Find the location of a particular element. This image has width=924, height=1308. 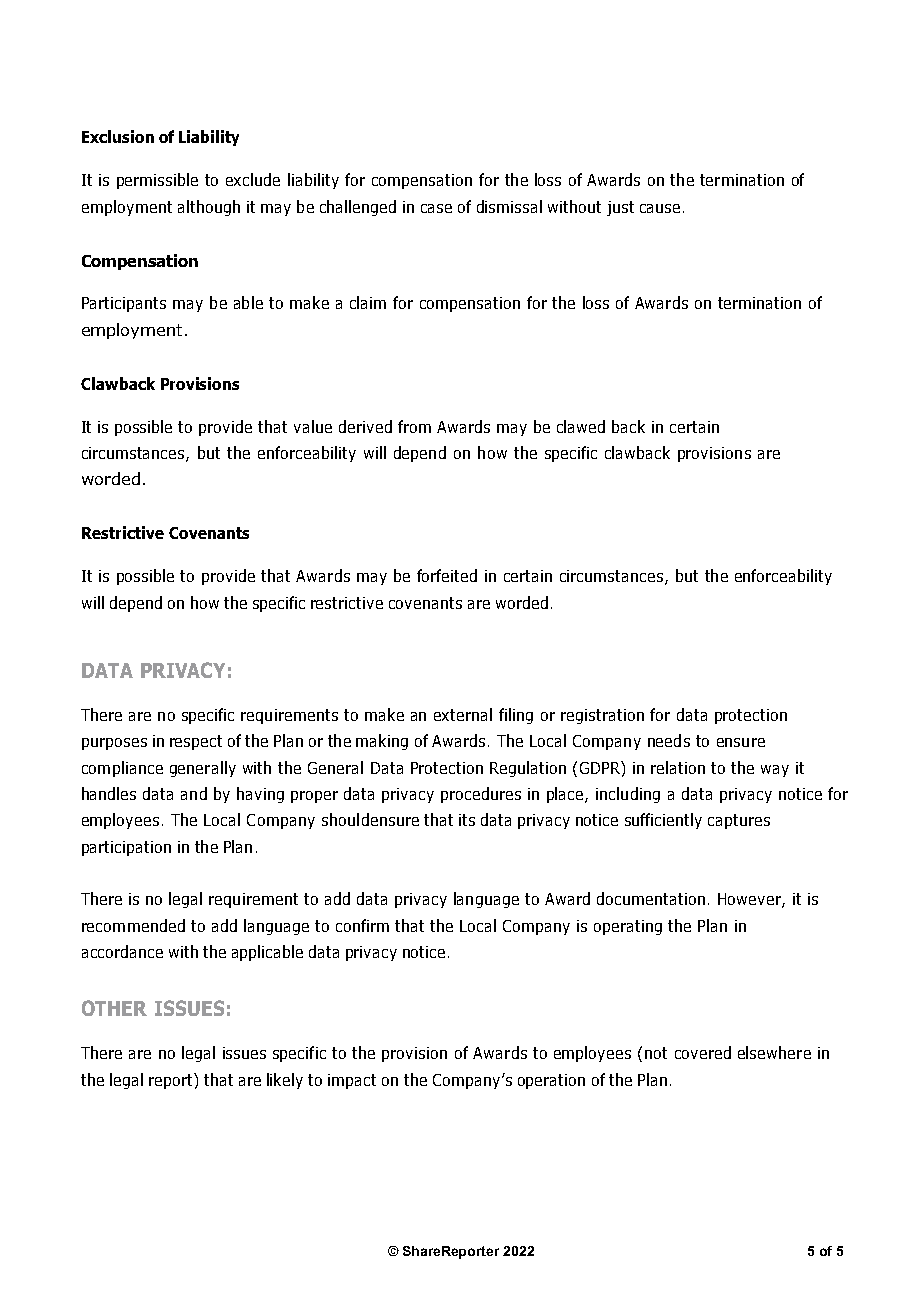

OTHER is located at coordinates (114, 1008).
